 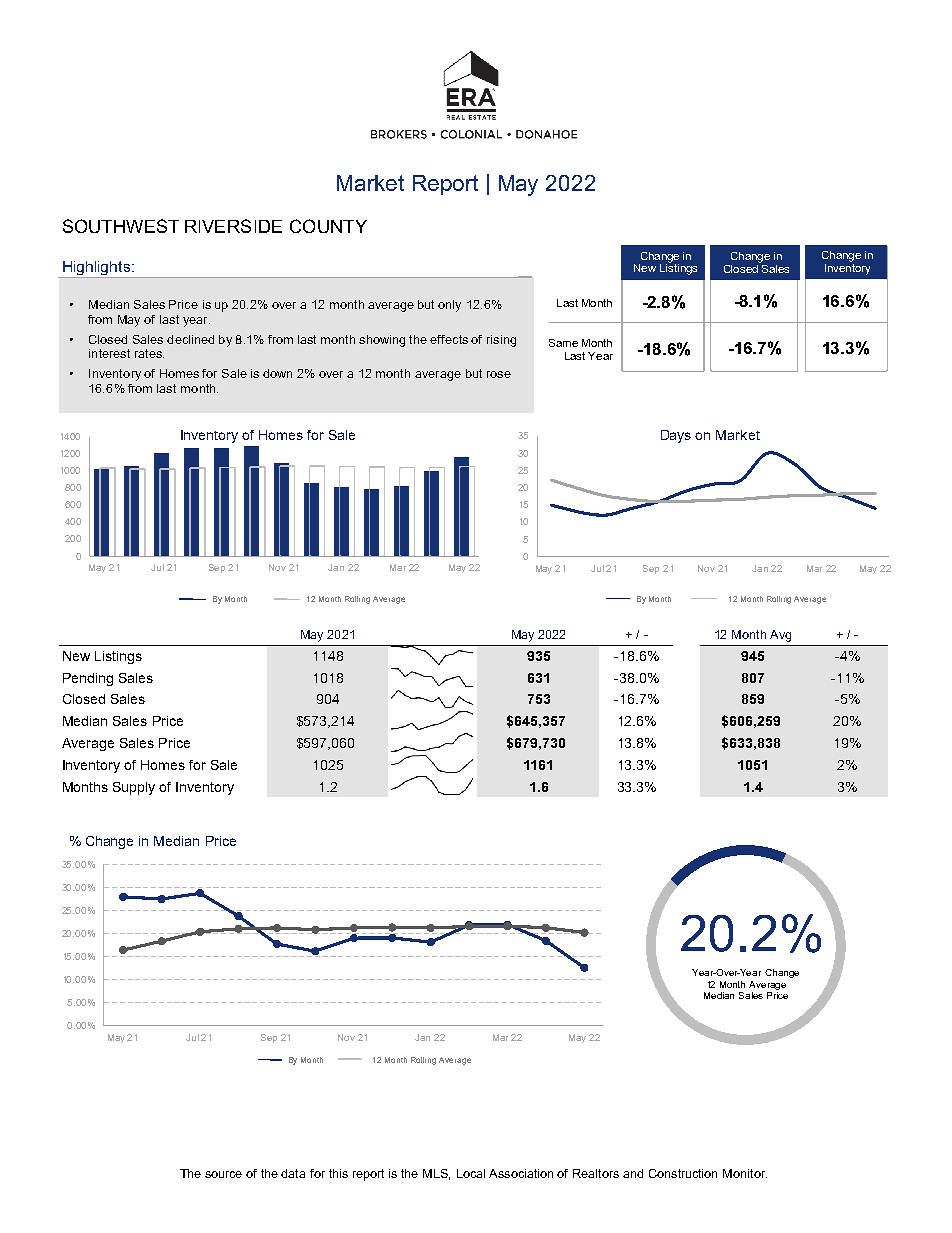 I want to click on SOUTHWEST, so click(x=121, y=226).
